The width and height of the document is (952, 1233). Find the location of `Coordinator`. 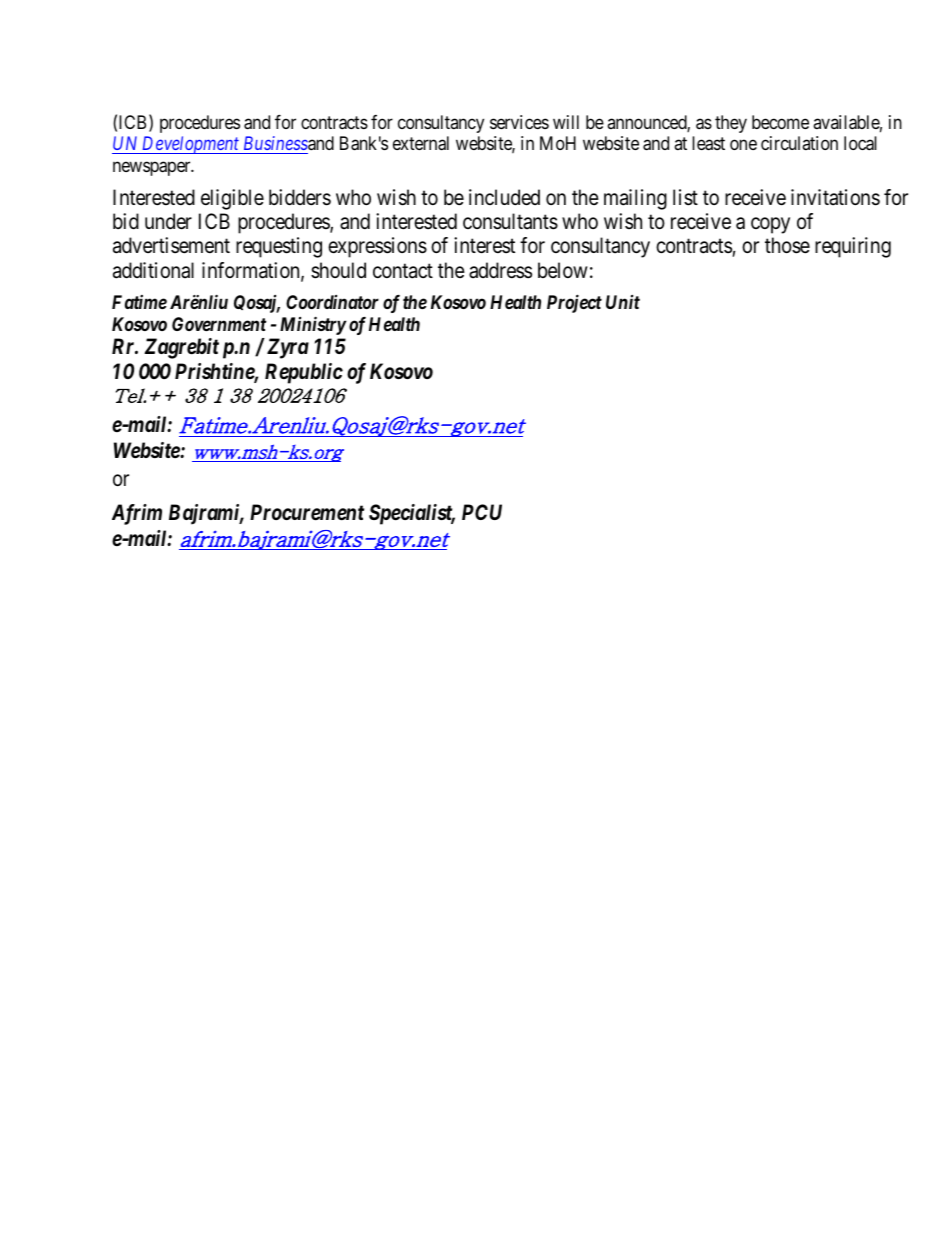

Coordinator is located at coordinates (332, 302).
